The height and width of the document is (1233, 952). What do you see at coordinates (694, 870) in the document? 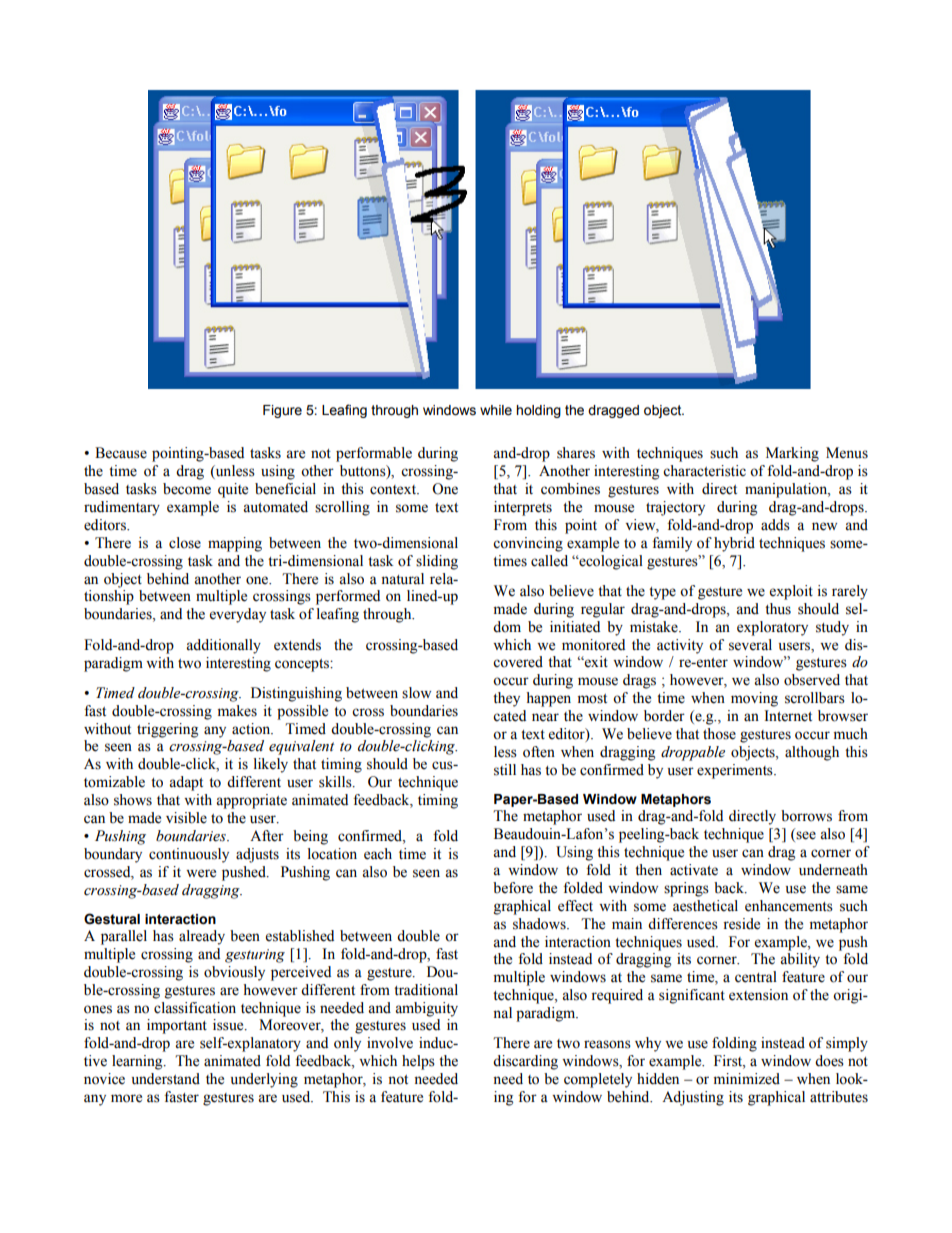
I see `activate` at bounding box center [694, 870].
